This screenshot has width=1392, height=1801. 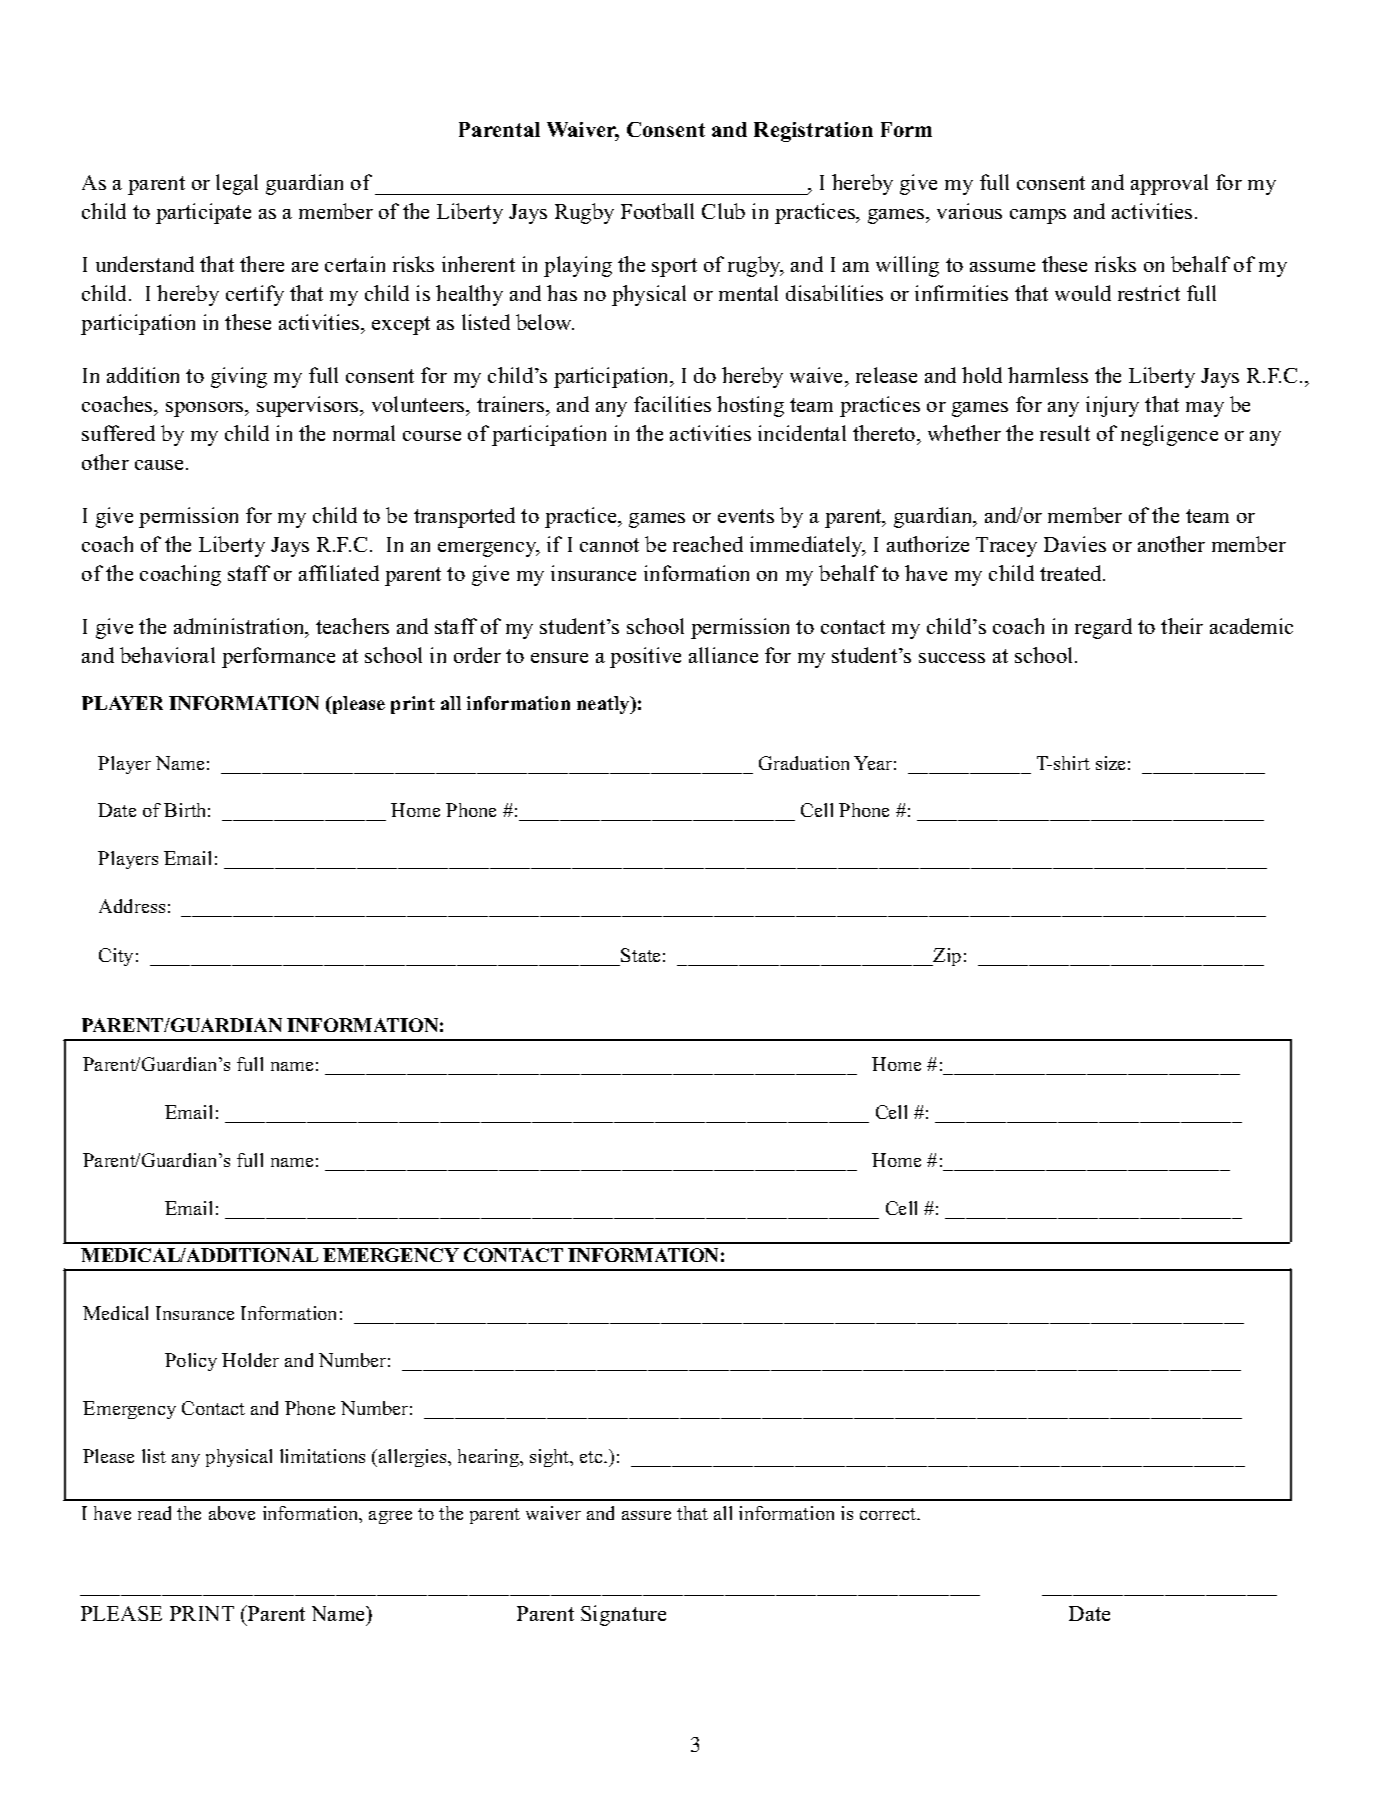 What do you see at coordinates (952, 658) in the screenshot?
I see `success` at bounding box center [952, 658].
